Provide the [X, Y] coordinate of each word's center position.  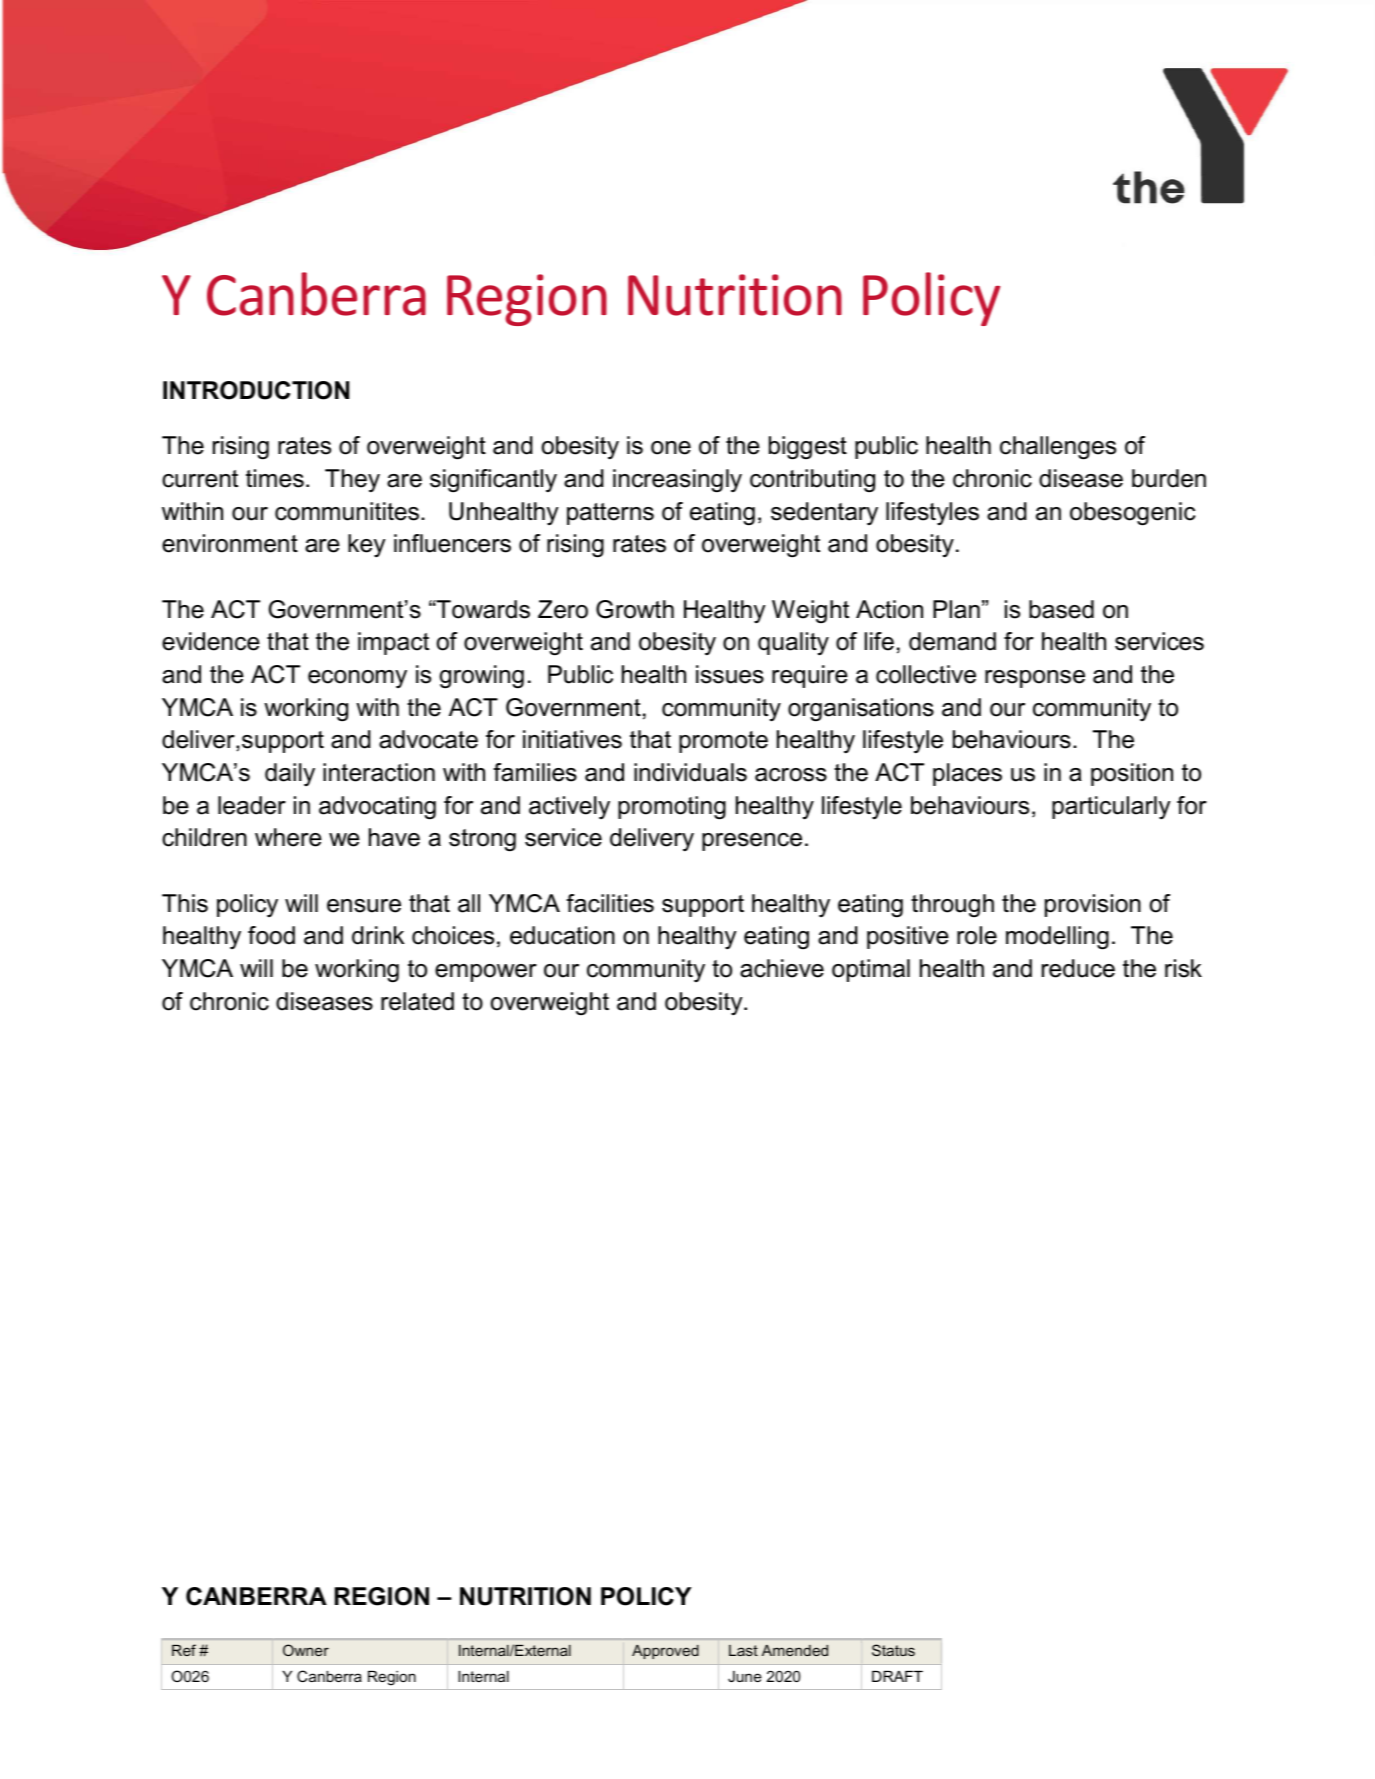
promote [723, 742]
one [671, 448]
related [417, 1001]
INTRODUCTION [256, 390]
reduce [1078, 968]
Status [893, 1650]
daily [290, 774]
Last [743, 1650]
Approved [665, 1652]
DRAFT [897, 1676]
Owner [306, 1650]
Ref [184, 1650]
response [1035, 679]
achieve [782, 968]
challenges [1058, 448]
